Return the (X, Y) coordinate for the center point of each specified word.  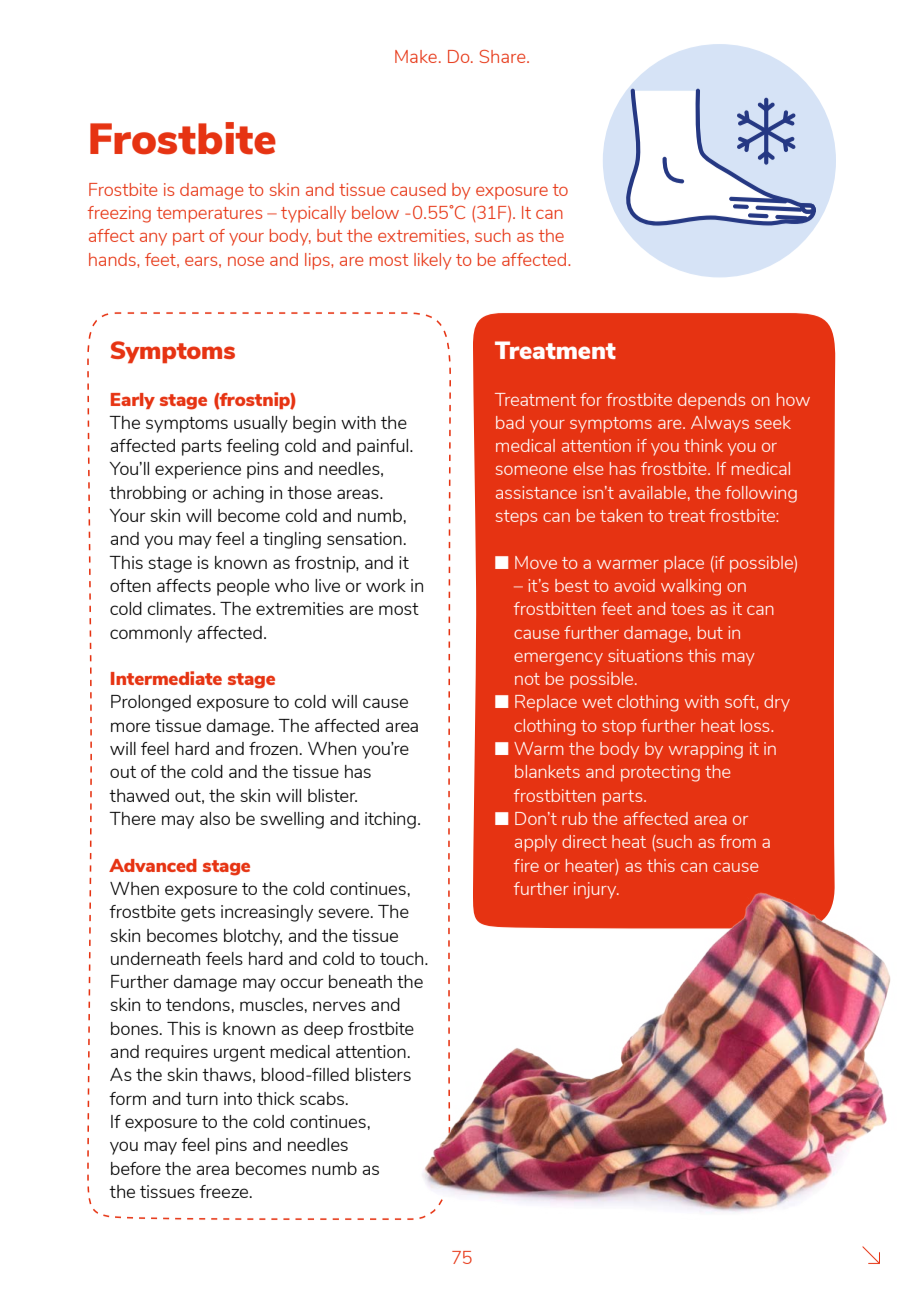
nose (246, 261)
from (738, 841)
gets (198, 914)
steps (516, 518)
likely (433, 261)
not (527, 679)
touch (403, 958)
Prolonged (151, 703)
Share (504, 56)
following (761, 494)
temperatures (209, 215)
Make (416, 56)
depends (711, 401)
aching (238, 494)
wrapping (706, 750)
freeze (225, 1191)
